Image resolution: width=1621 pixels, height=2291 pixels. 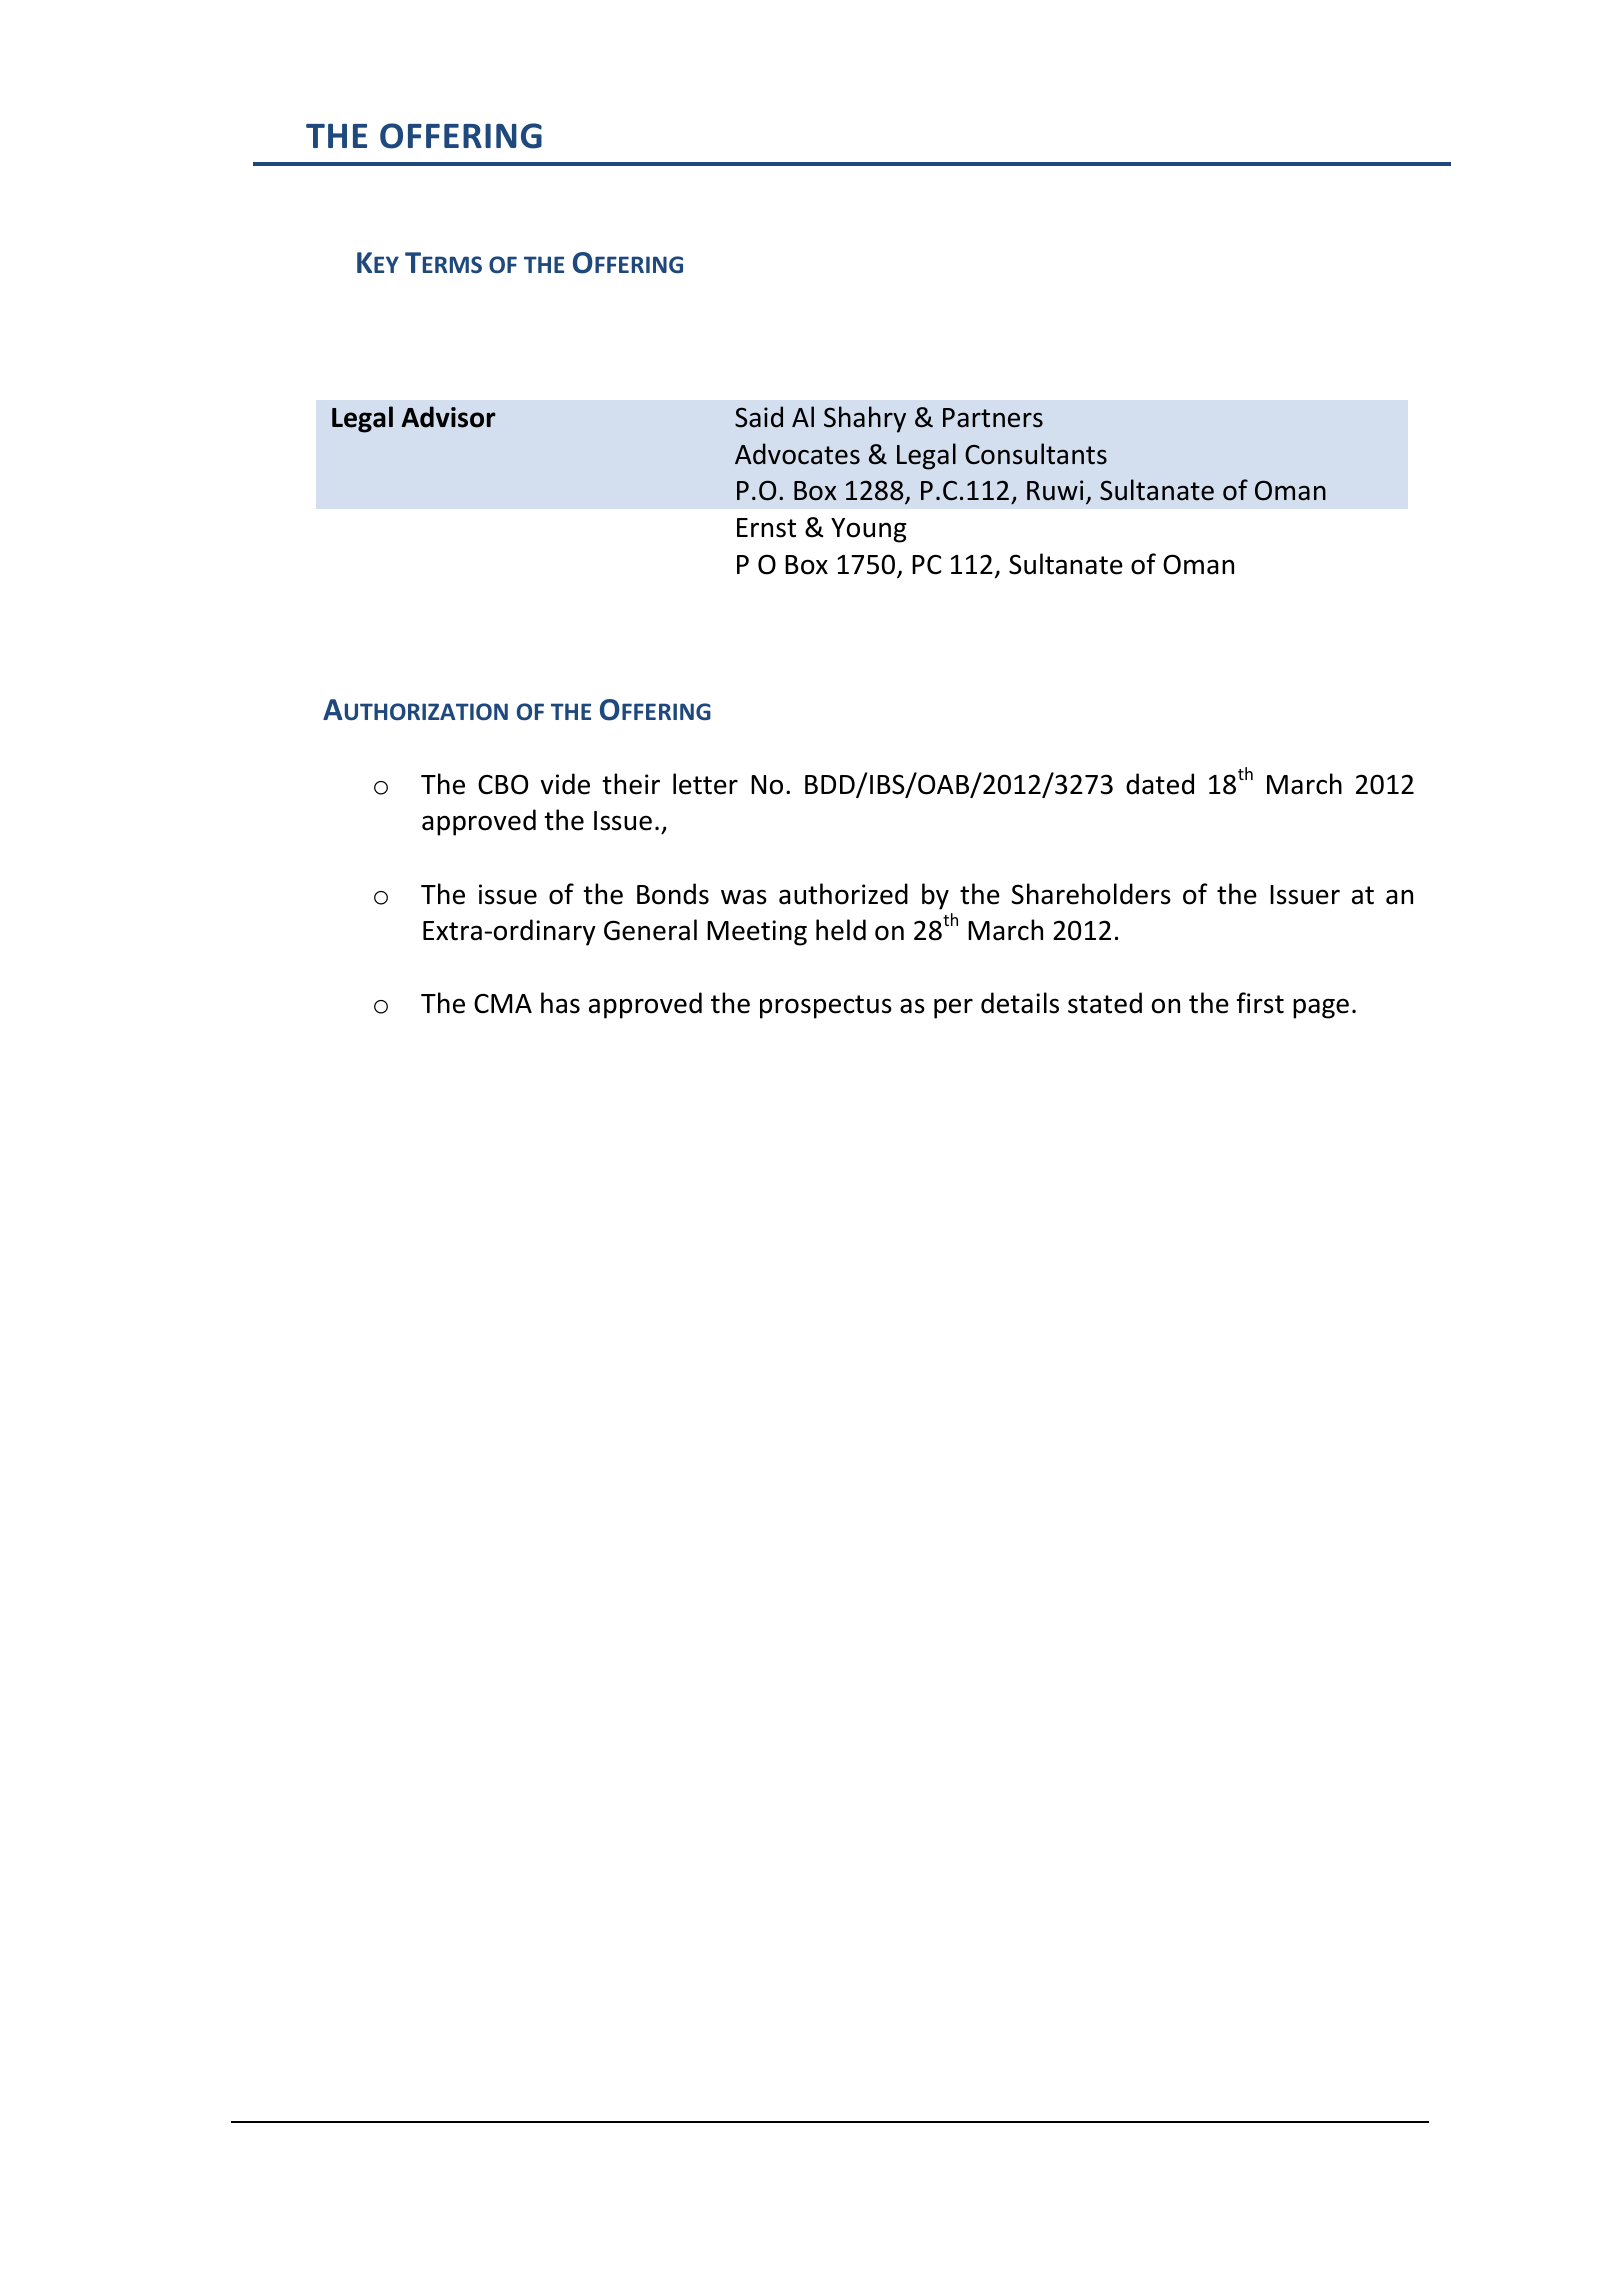 What do you see at coordinates (1160, 784) in the screenshot?
I see `dated` at bounding box center [1160, 784].
